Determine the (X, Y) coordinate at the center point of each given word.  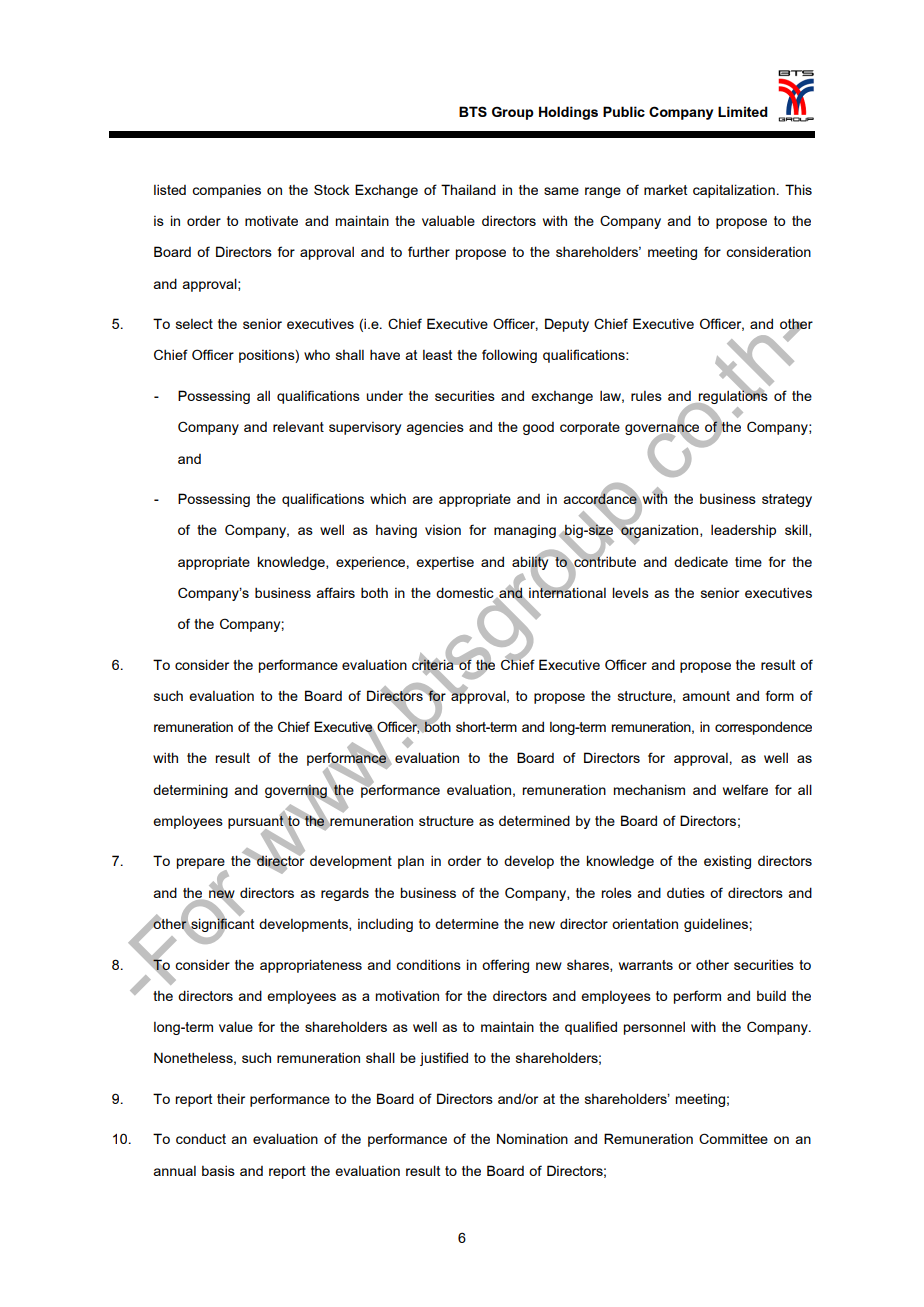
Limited (743, 111)
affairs (335, 592)
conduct (201, 1138)
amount (706, 696)
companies (226, 191)
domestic (466, 593)
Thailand (468, 189)
